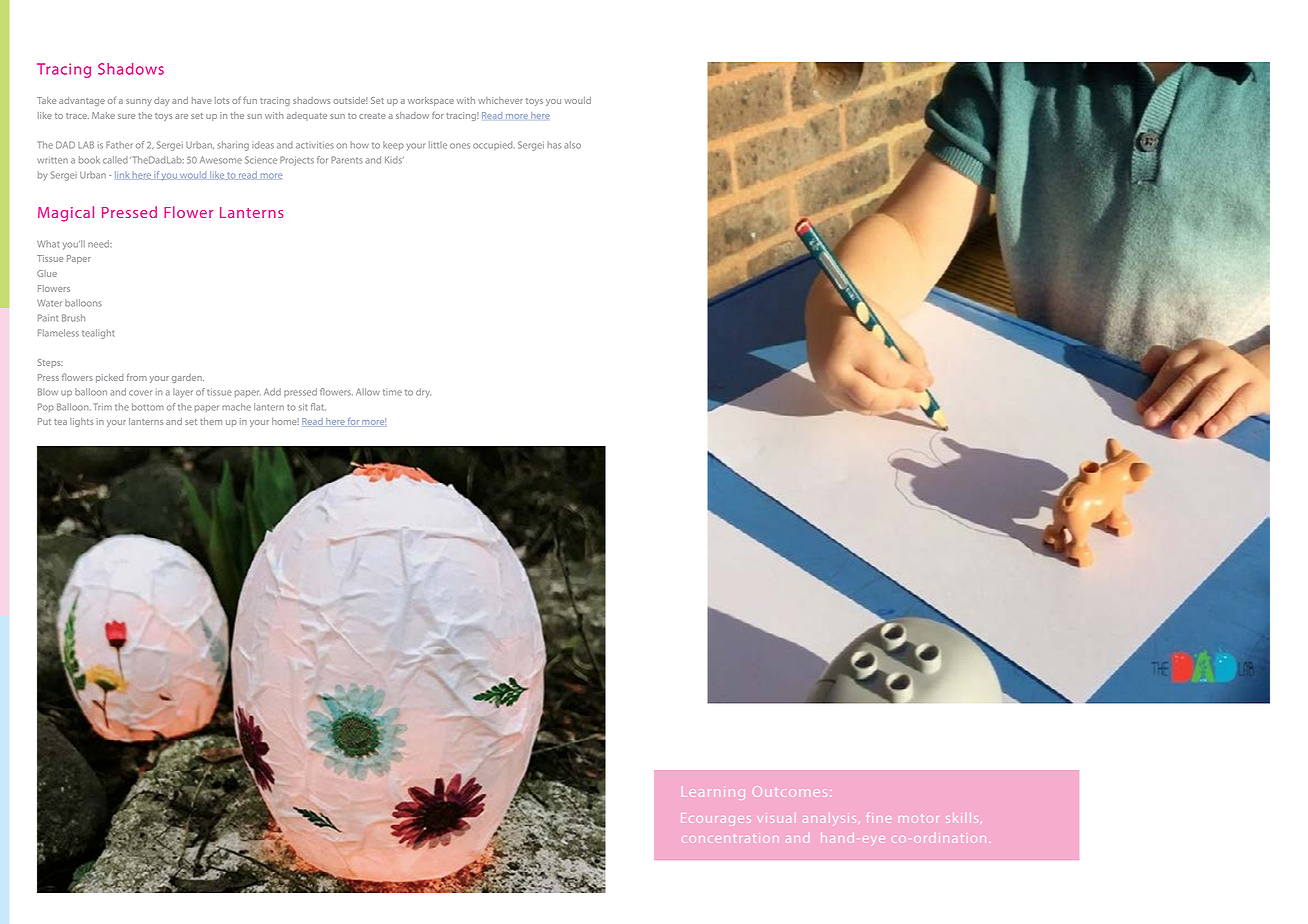 This page has width=1308, height=924. I want to click on Make, so click(103, 115).
